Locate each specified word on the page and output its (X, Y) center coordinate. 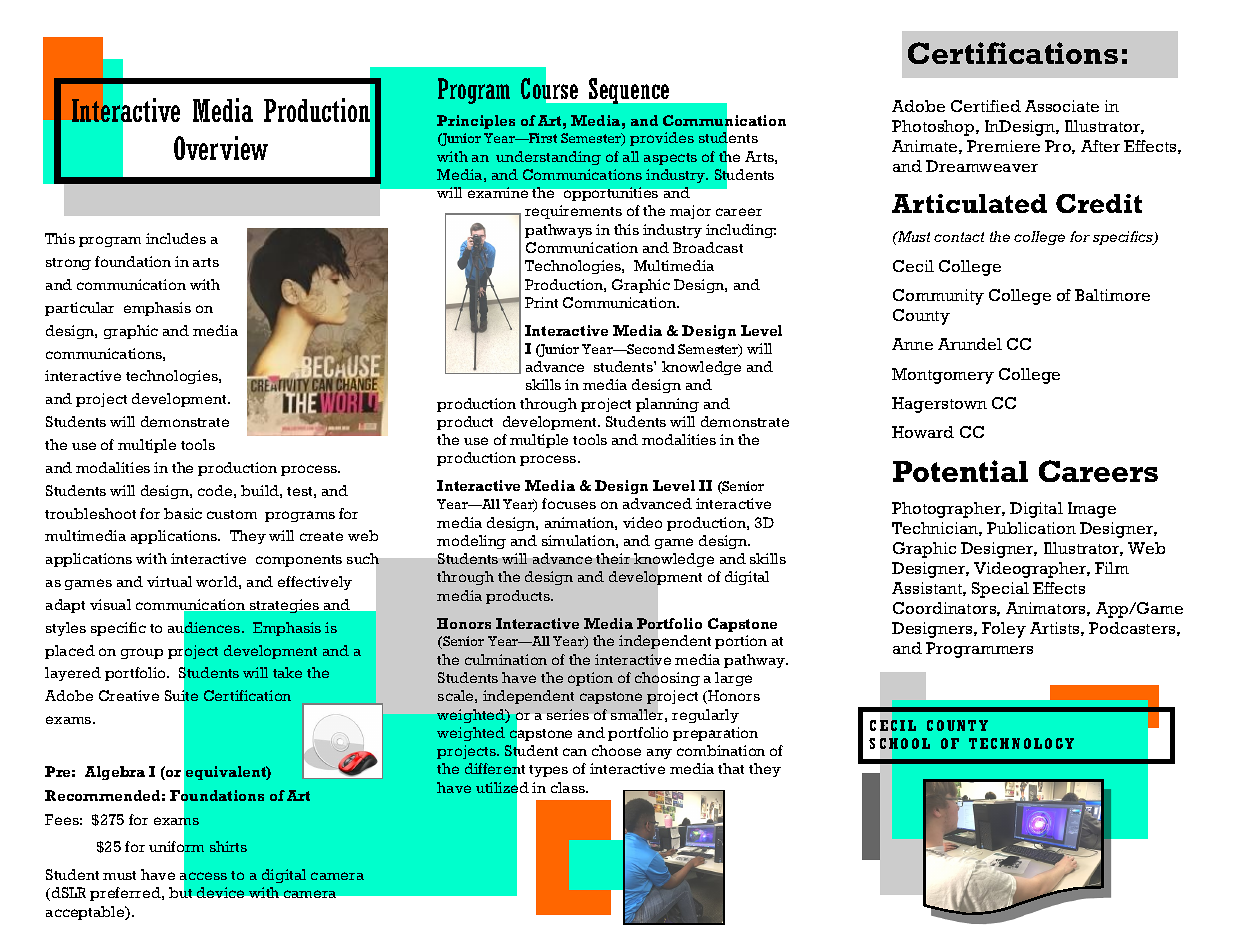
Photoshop (934, 128)
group (142, 653)
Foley (1004, 630)
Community (938, 297)
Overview (221, 148)
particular (79, 309)
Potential (960, 471)
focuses (569, 503)
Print (541, 302)
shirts (228, 846)
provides (662, 139)
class (569, 787)
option (590, 679)
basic (183, 513)
